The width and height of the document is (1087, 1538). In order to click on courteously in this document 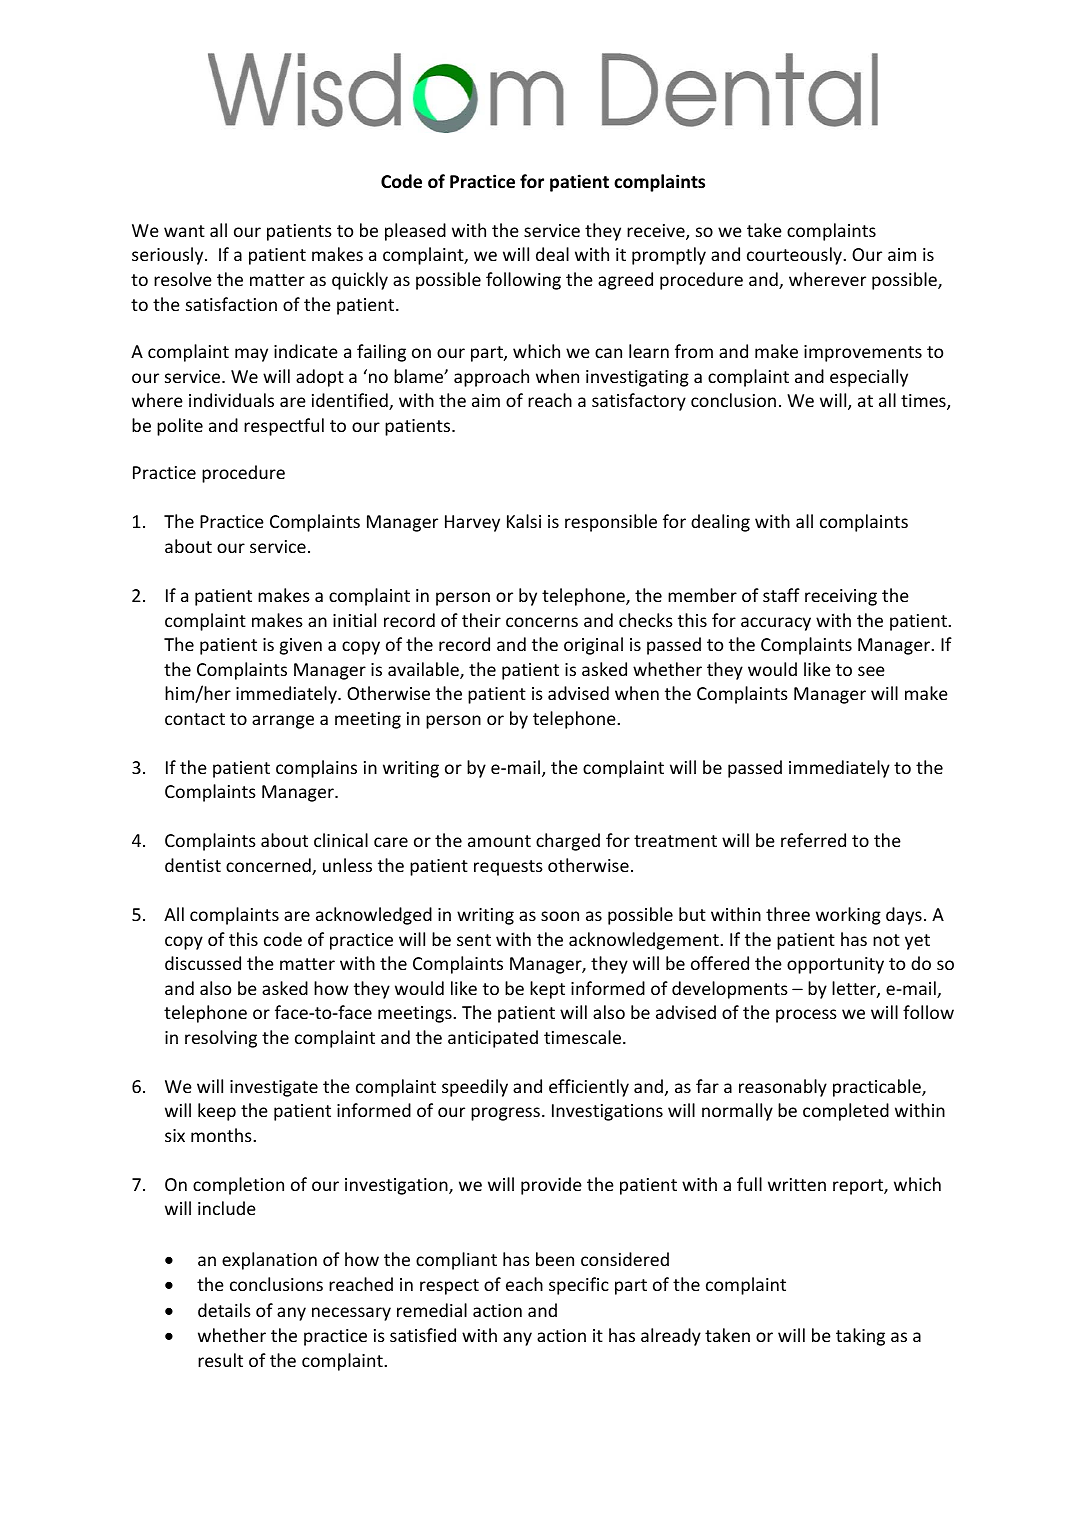, I will do `click(795, 256)`.
